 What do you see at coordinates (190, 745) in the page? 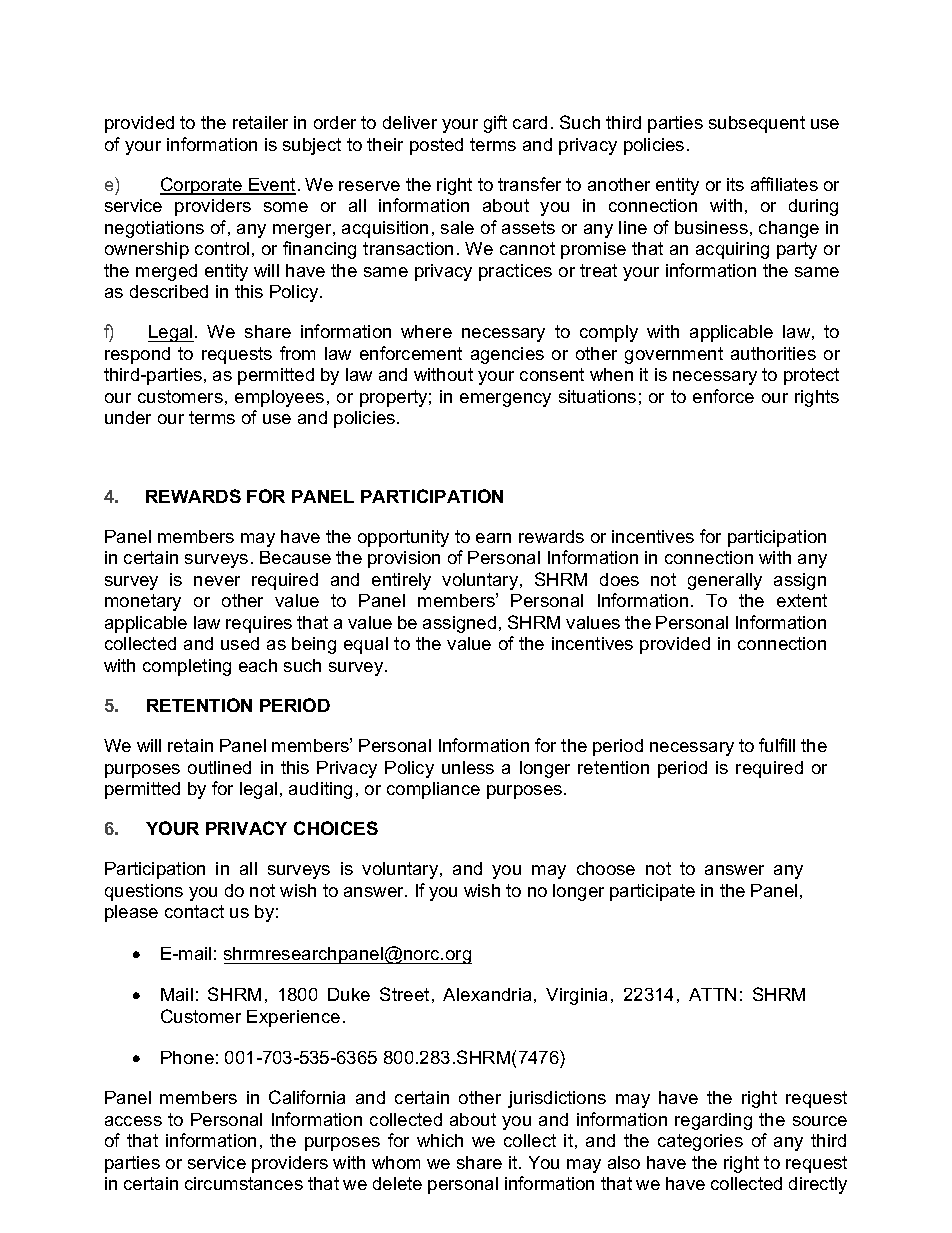
I see `retain` at bounding box center [190, 745].
